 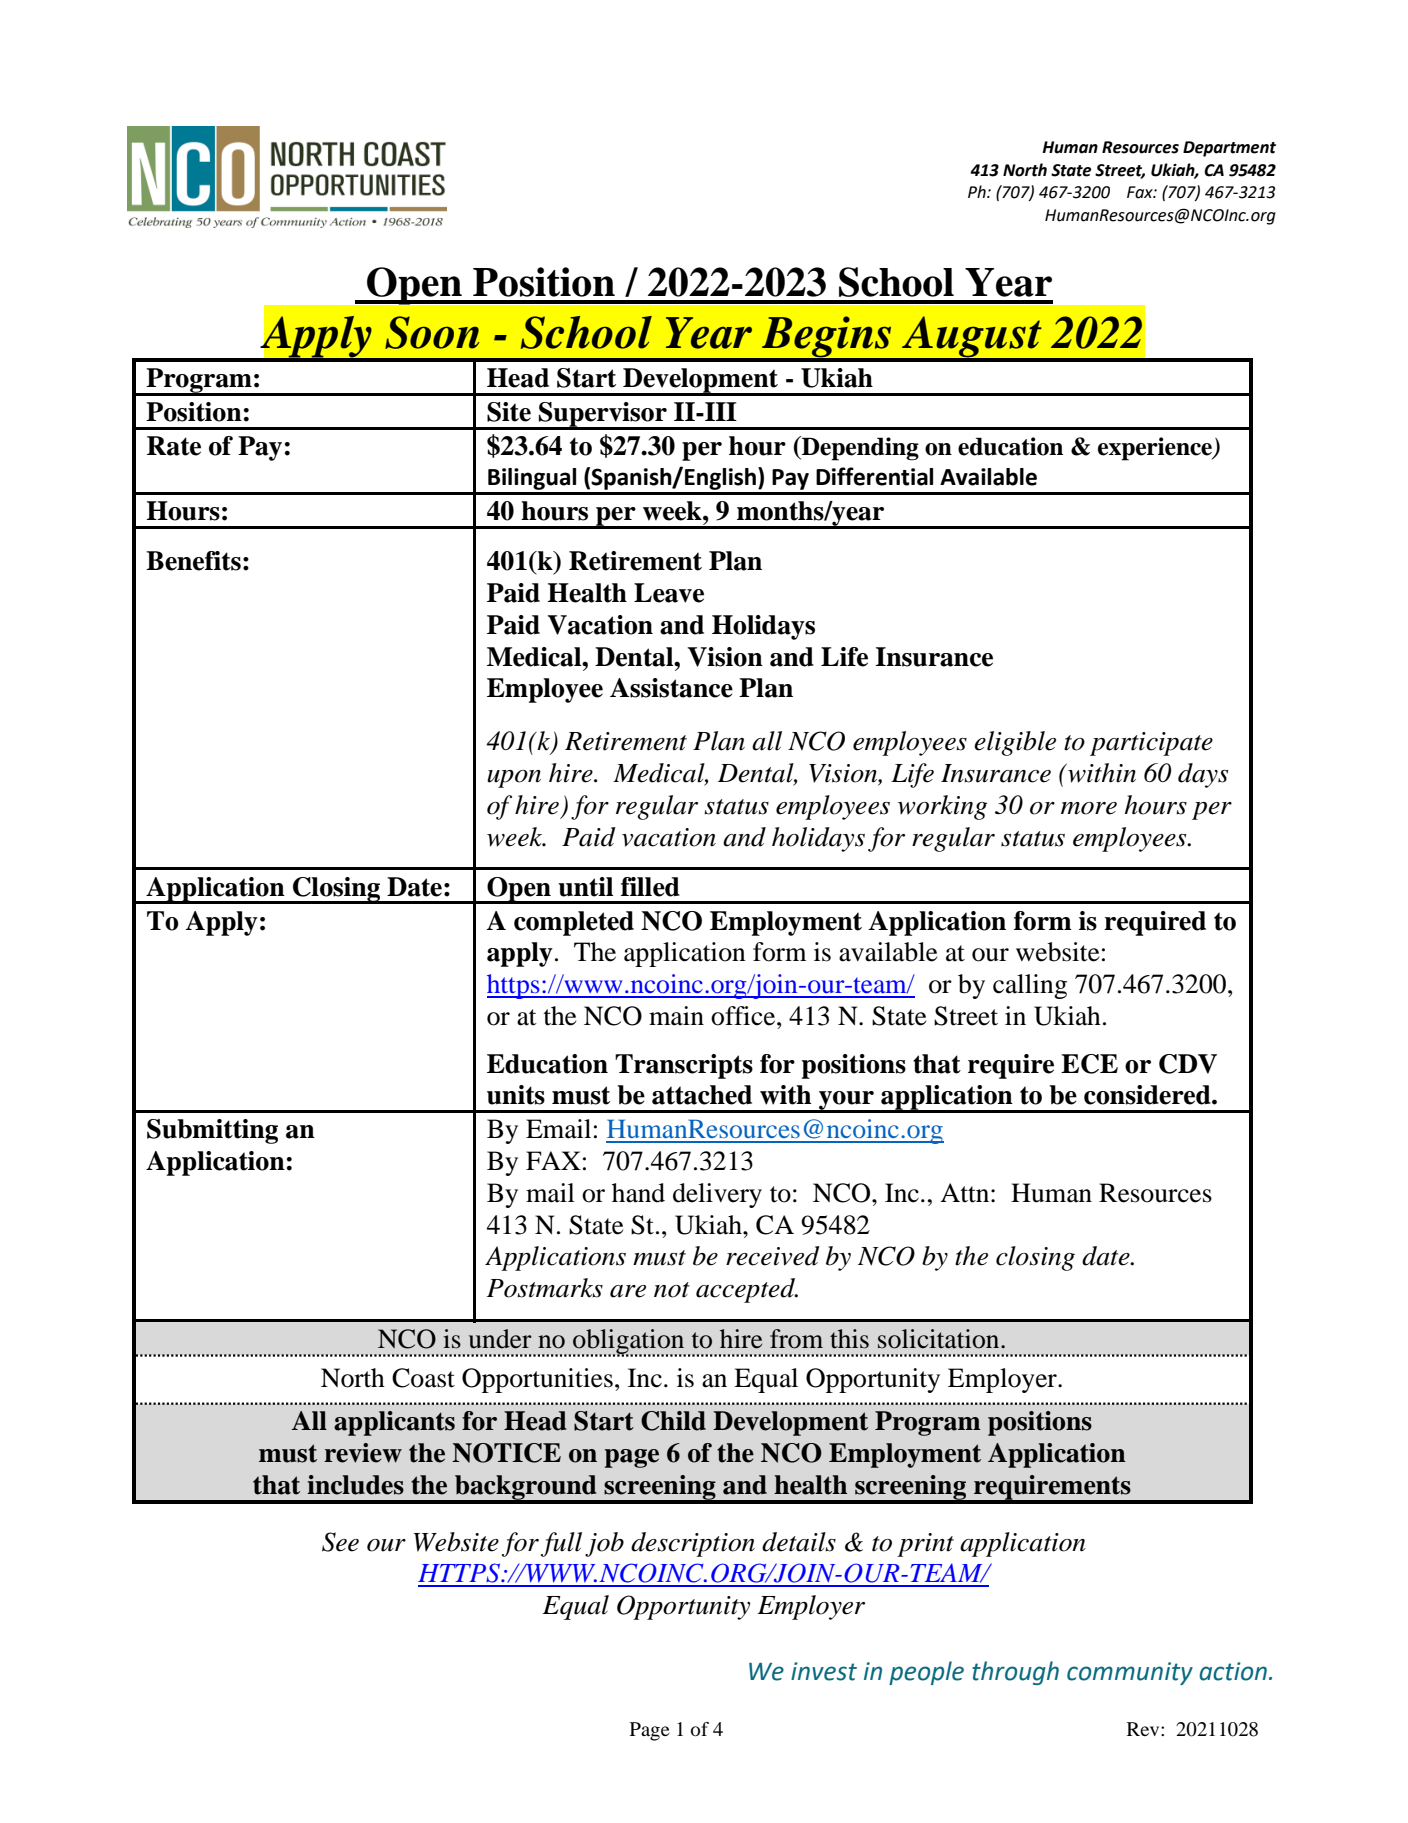 I want to click on See, so click(x=340, y=1542).
